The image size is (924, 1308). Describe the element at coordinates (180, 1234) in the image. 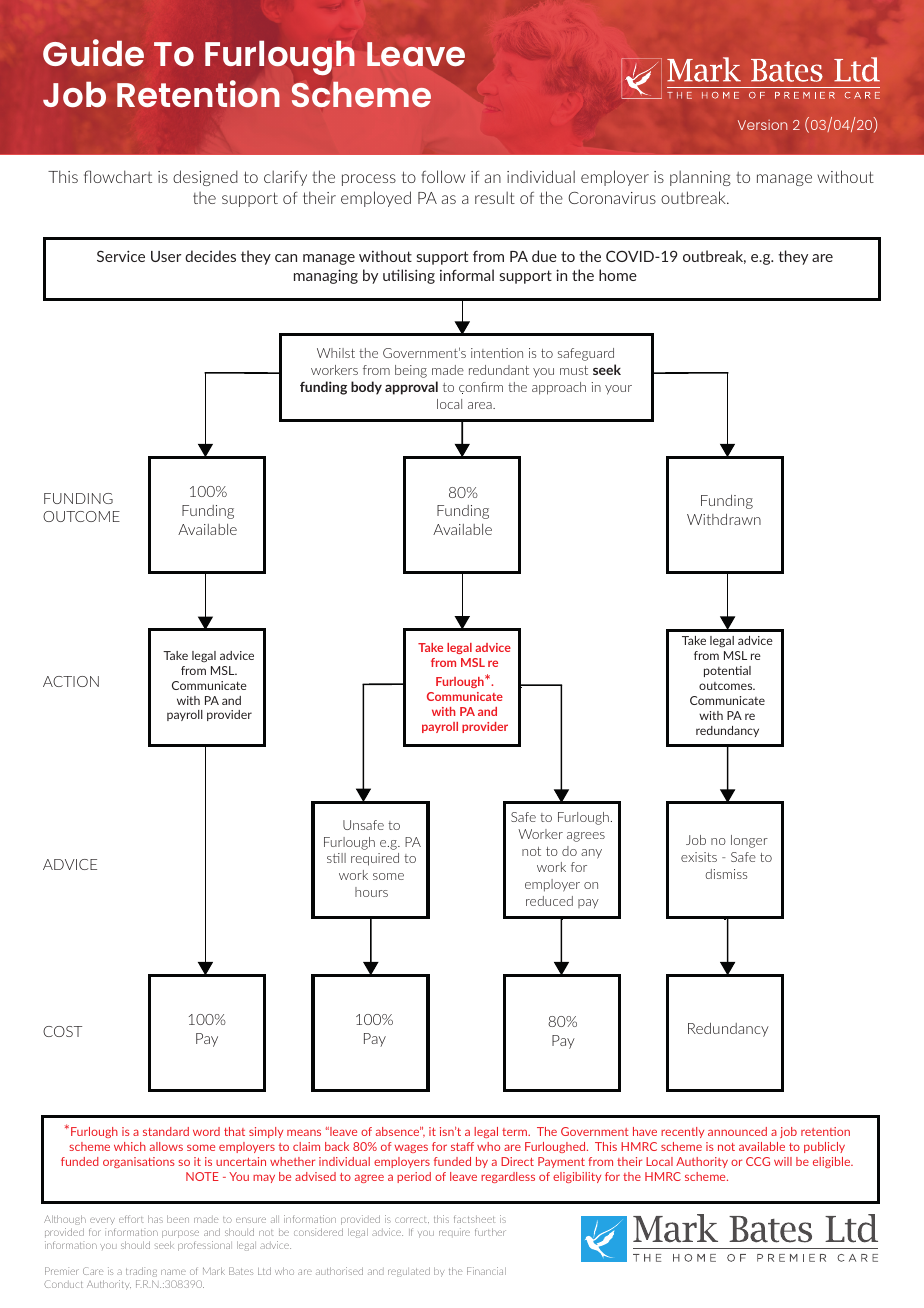

I see `purpose` at that location.
